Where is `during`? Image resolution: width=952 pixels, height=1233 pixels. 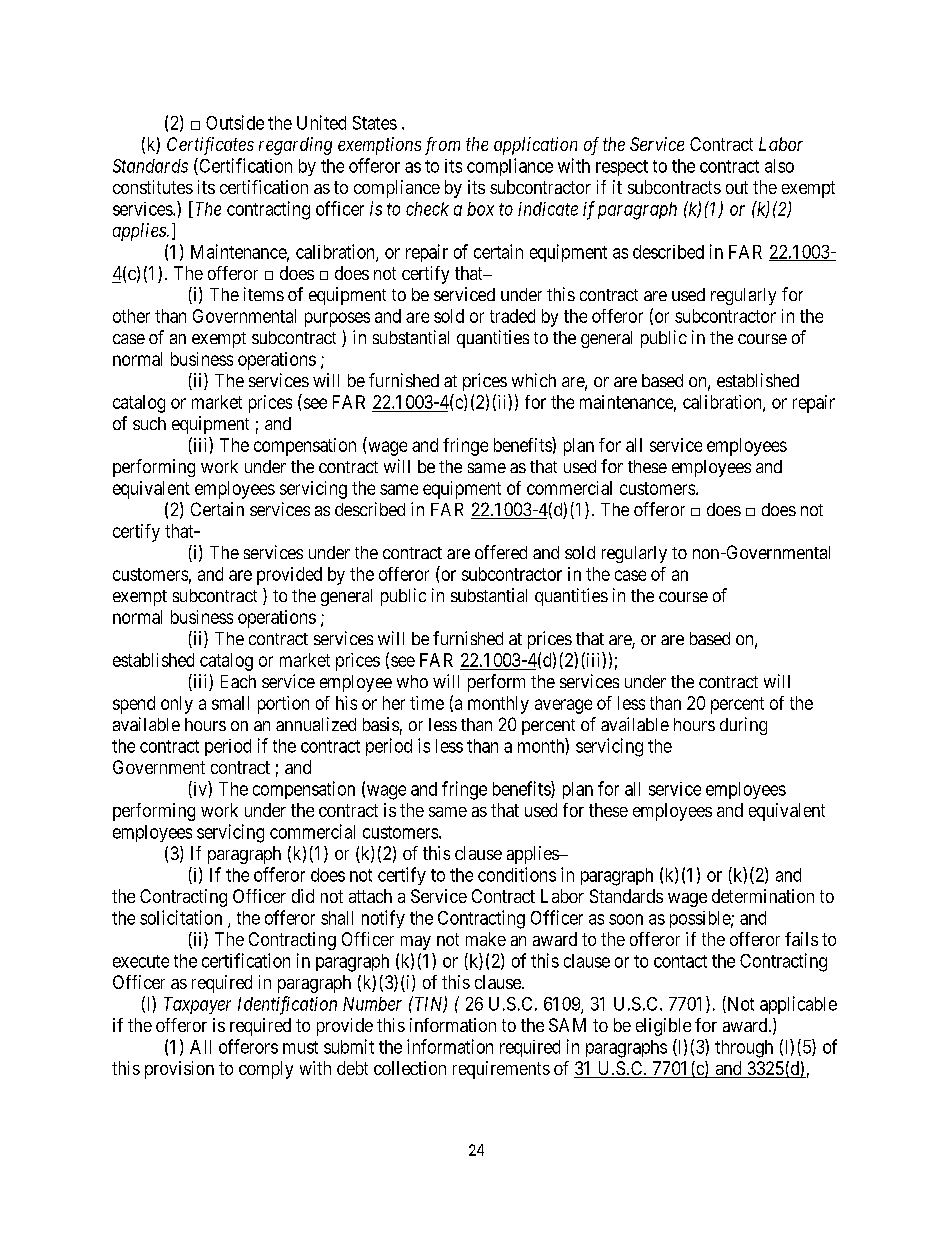 during is located at coordinates (743, 726).
